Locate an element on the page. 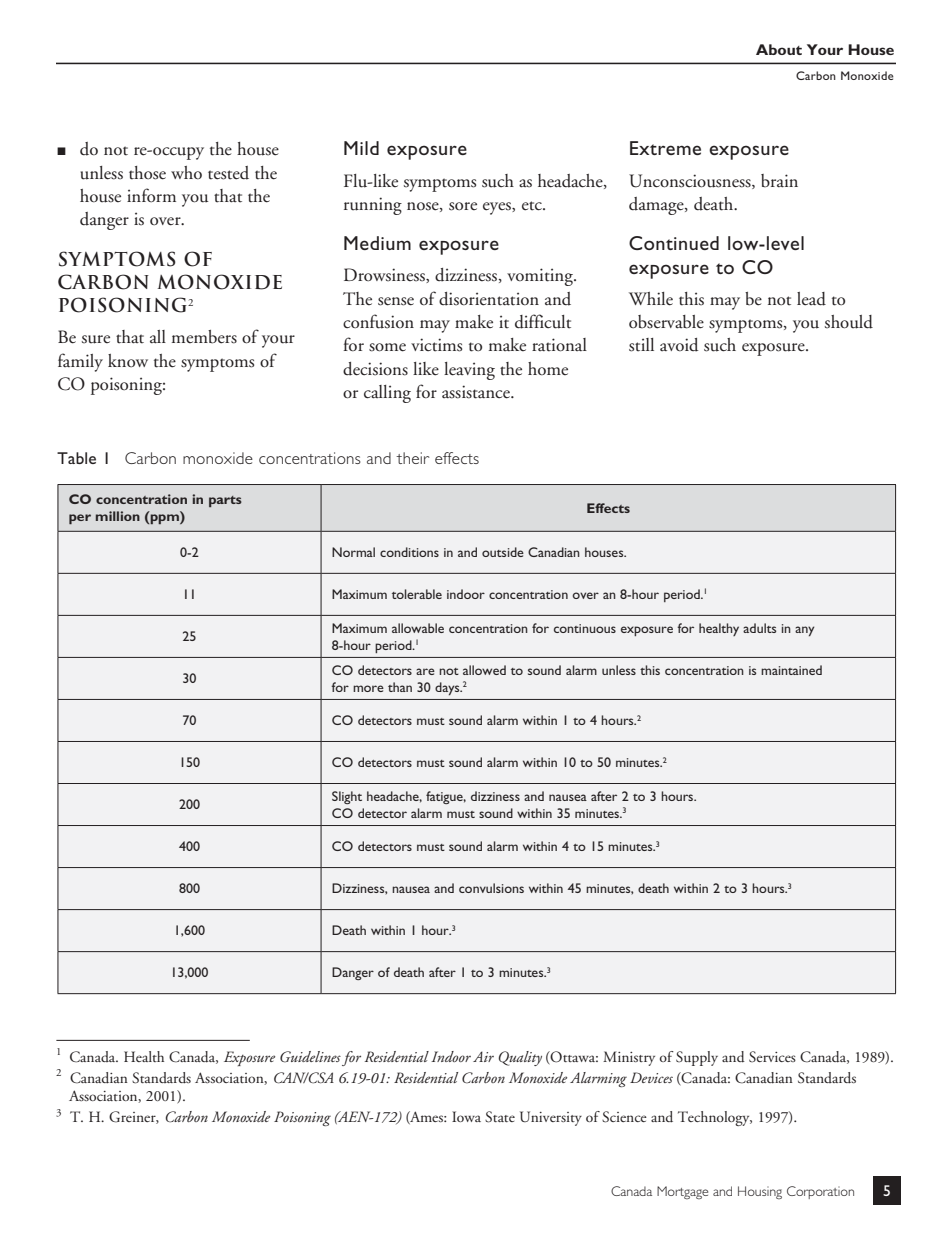  Iowa is located at coordinates (466, 1116).
